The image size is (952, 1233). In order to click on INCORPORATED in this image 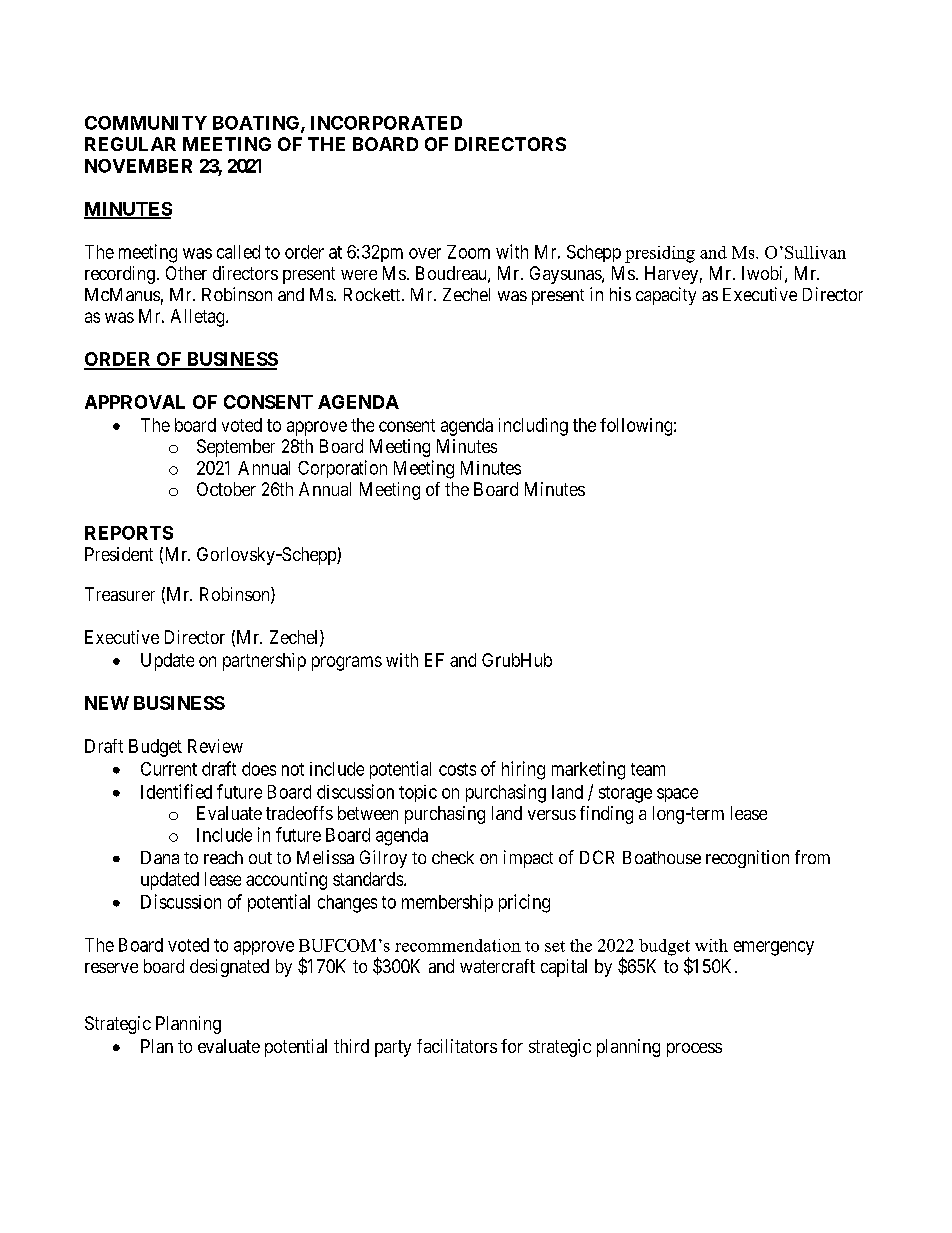, I will do `click(386, 123)`.
